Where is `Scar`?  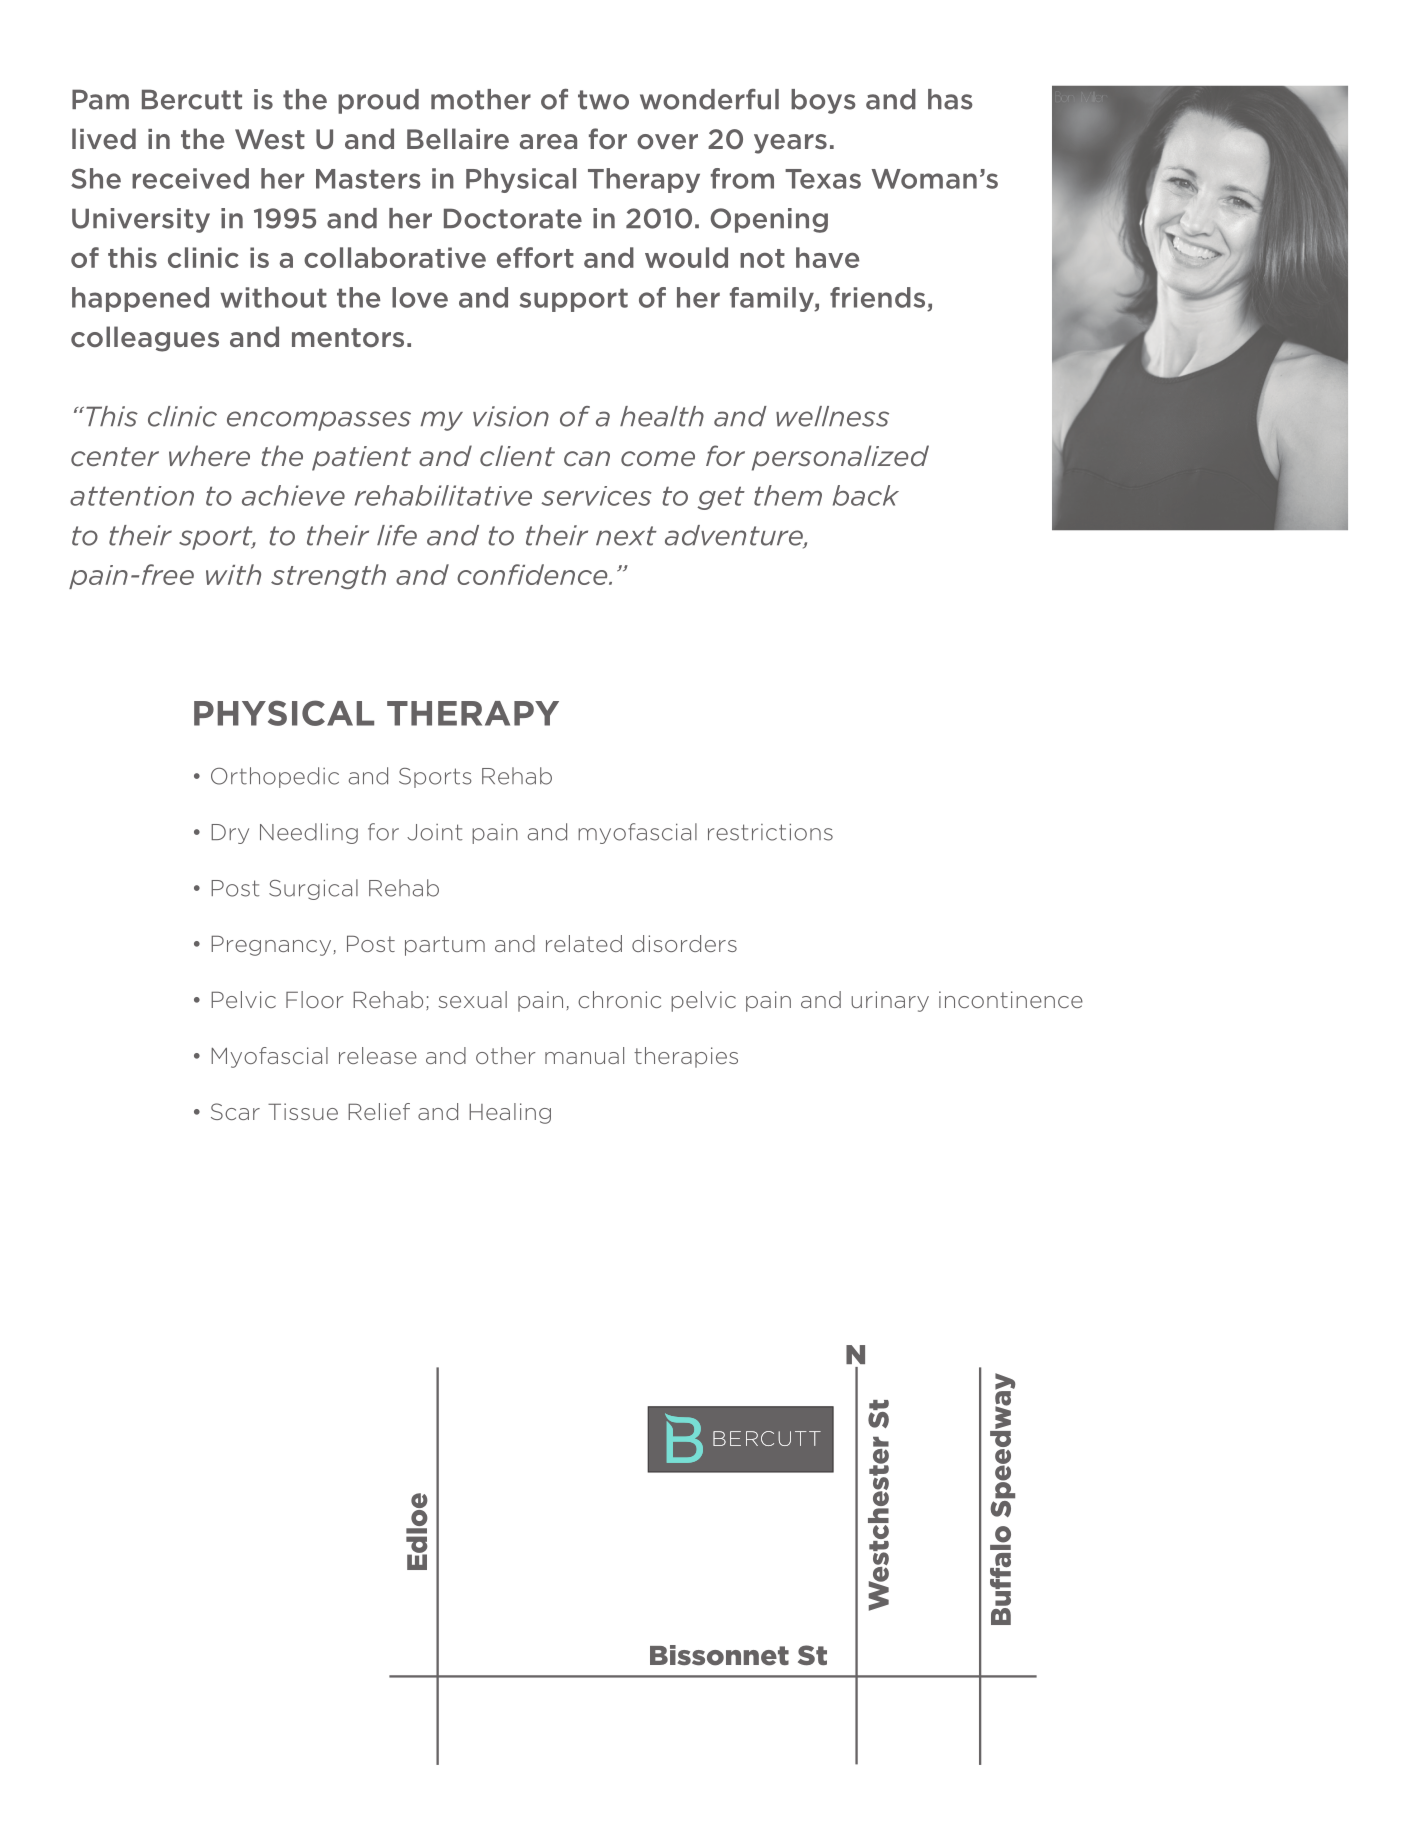 Scar is located at coordinates (235, 1111).
